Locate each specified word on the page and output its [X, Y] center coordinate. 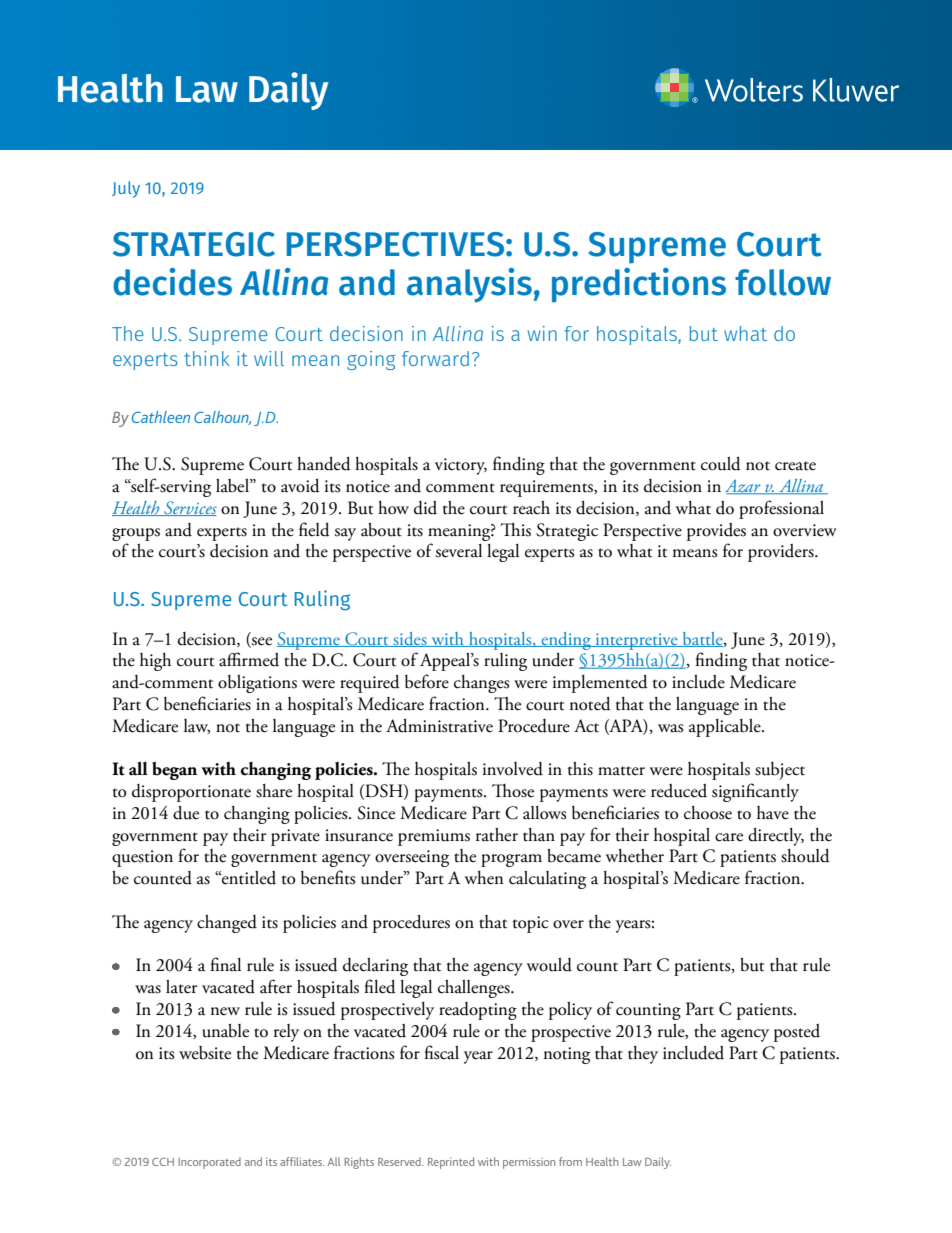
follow [783, 282]
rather [497, 835]
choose [708, 813]
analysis [469, 285]
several [458, 551]
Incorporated [209, 1163]
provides [716, 532]
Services [189, 508]
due [186, 813]
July [126, 189]
